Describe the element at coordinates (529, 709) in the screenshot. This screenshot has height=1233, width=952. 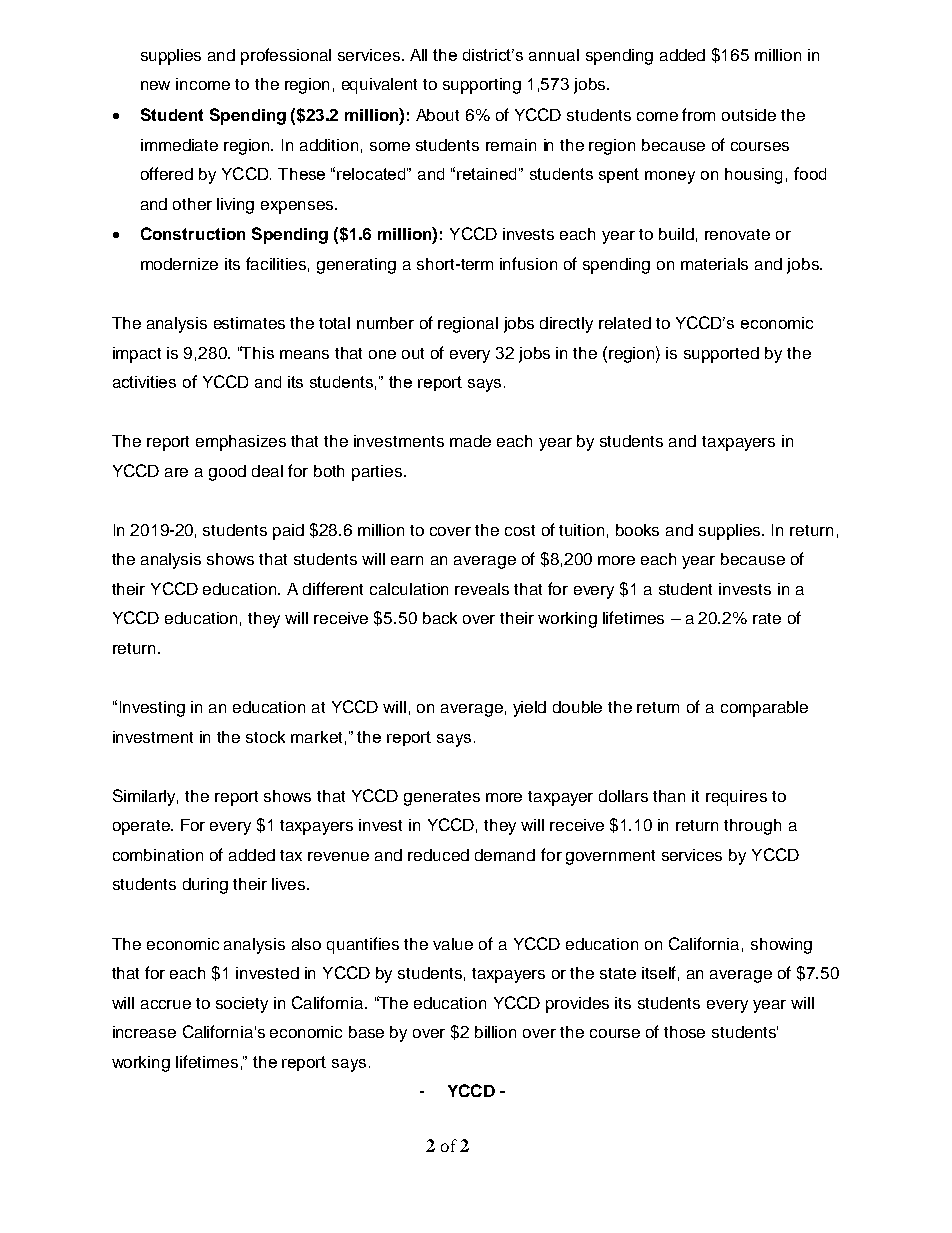
I see `yield` at that location.
